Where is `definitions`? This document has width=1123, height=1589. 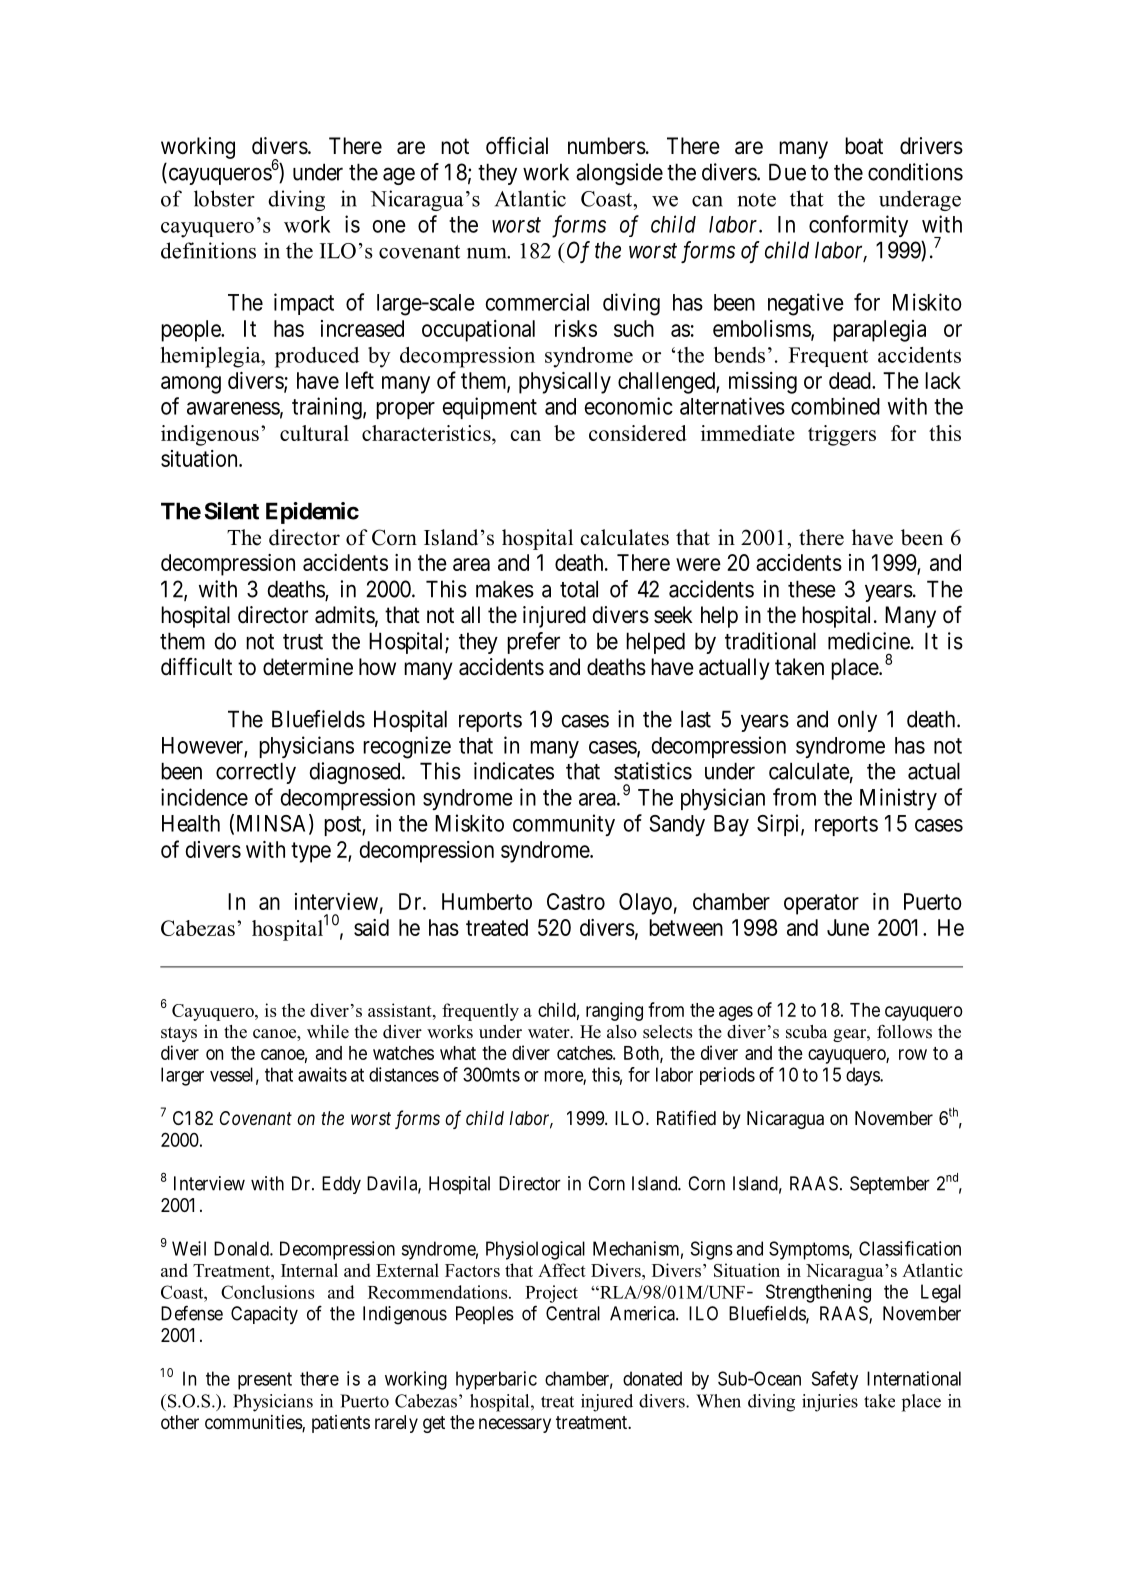 definitions is located at coordinates (208, 250).
